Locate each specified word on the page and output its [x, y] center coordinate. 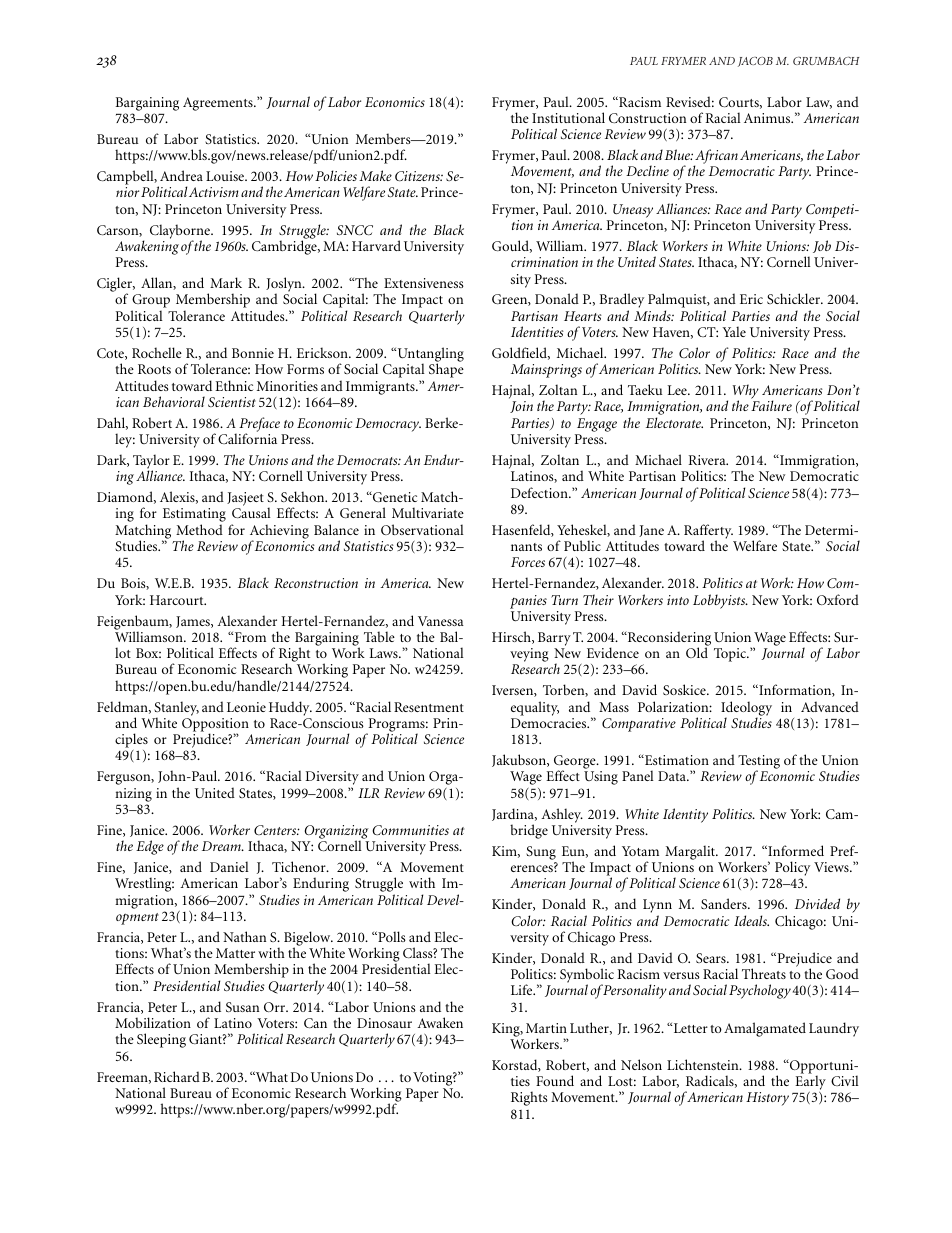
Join [521, 407]
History [767, 1099]
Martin [546, 1028]
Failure [771, 405]
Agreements [219, 104]
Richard [177, 1076]
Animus [768, 118]
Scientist [232, 402]
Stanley [176, 709]
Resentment [429, 707]
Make [375, 175]
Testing [759, 763]
